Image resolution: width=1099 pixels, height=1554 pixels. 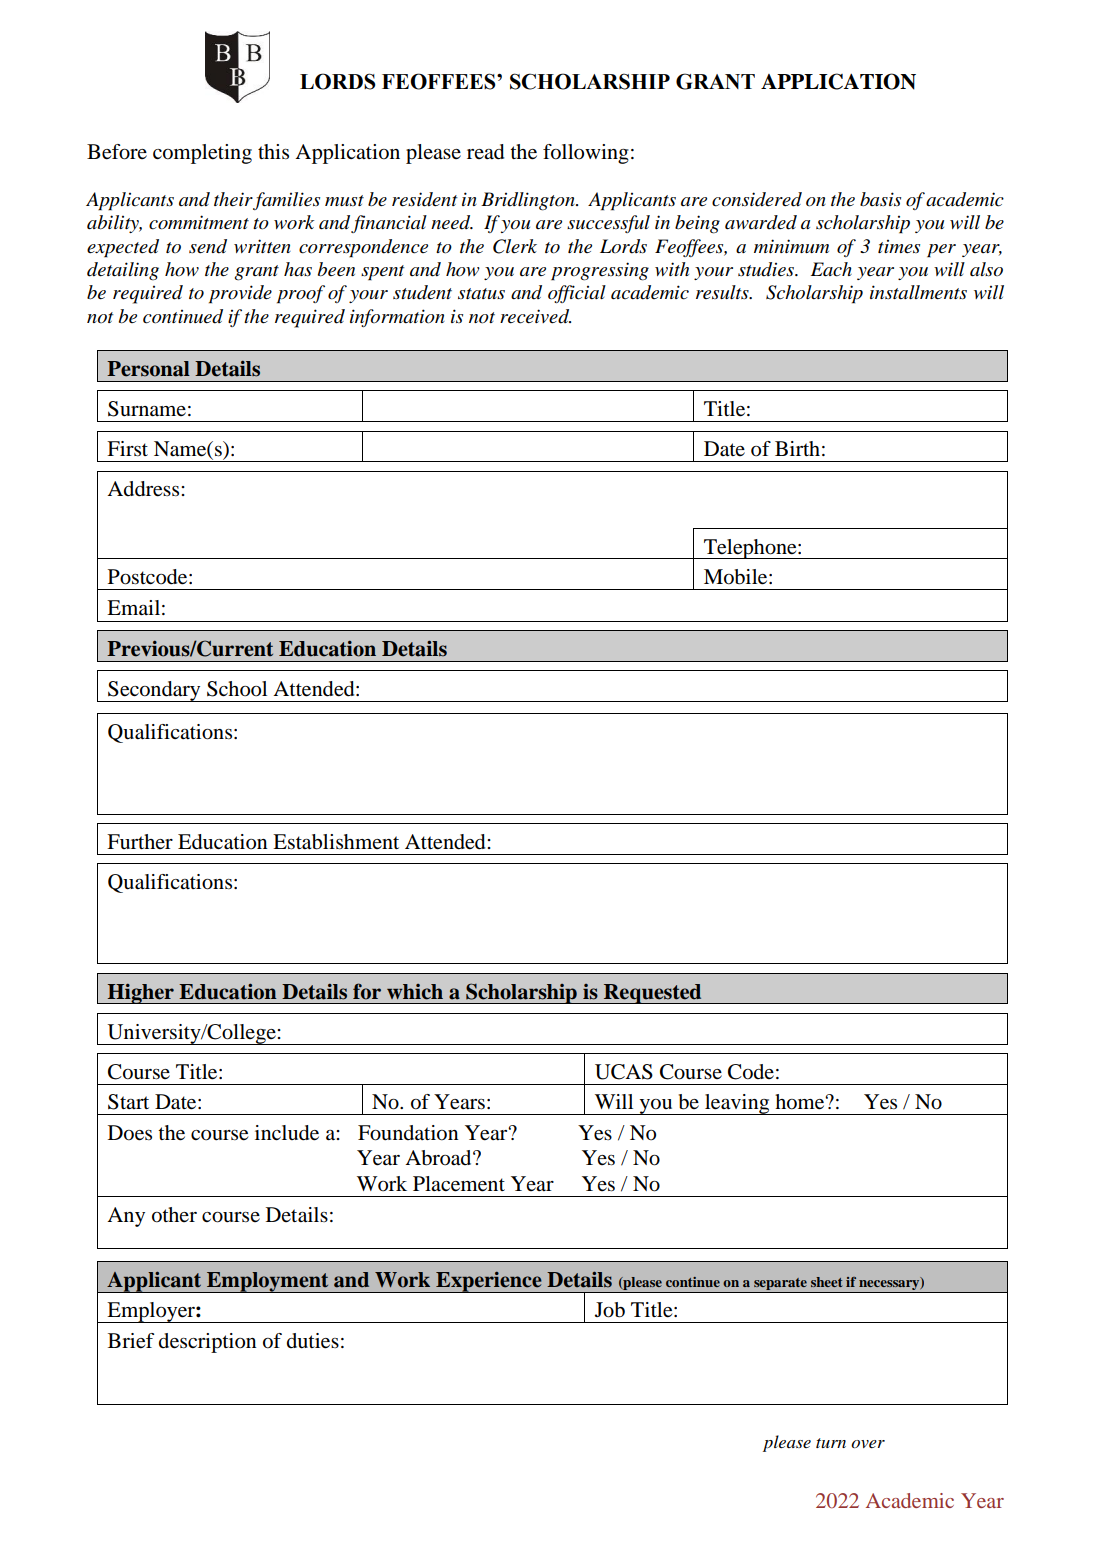 What do you see at coordinates (336, 842) in the image?
I see `Establishment` at bounding box center [336, 842].
